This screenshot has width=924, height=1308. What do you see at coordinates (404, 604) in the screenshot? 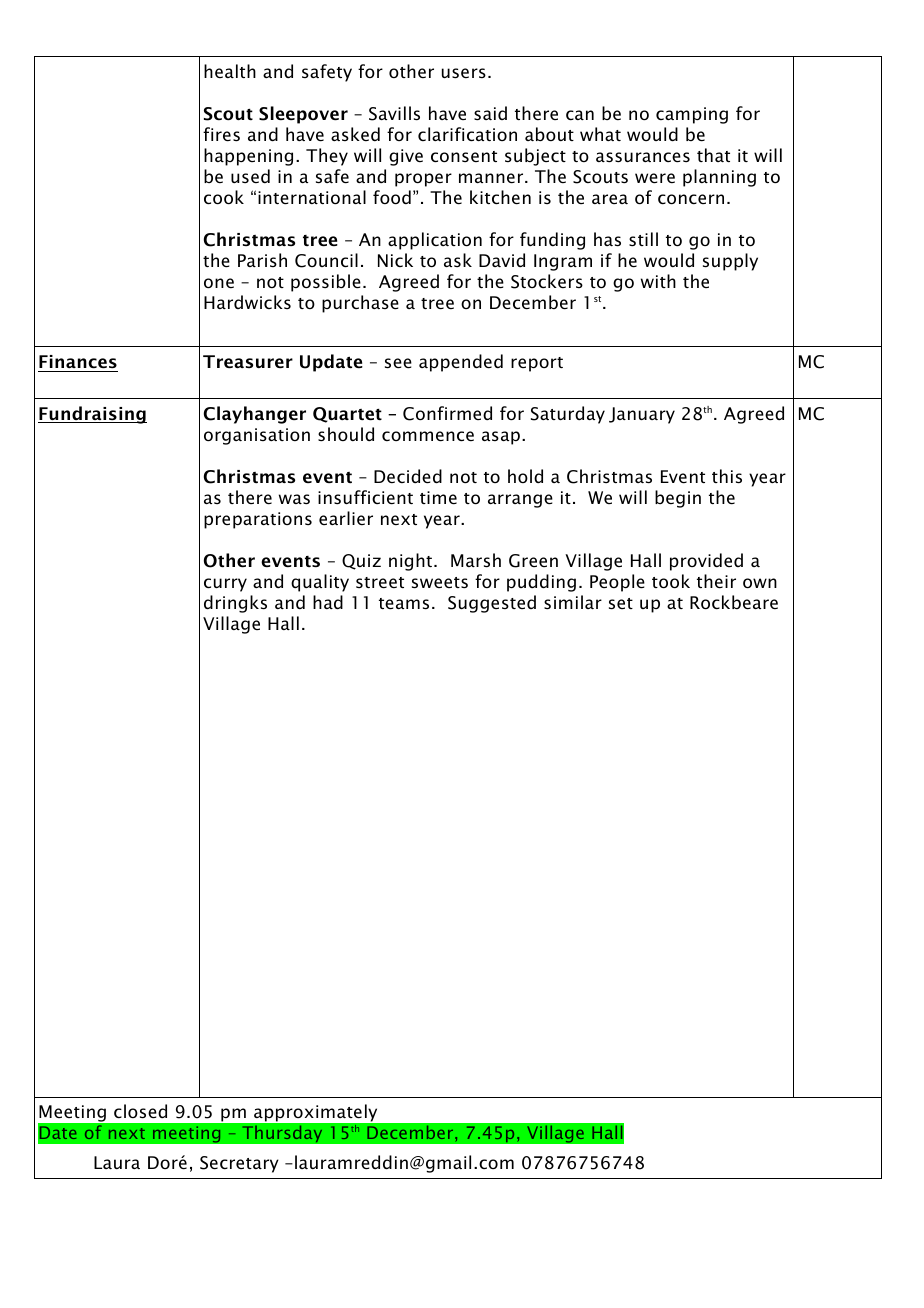
I see `teams` at bounding box center [404, 604].
